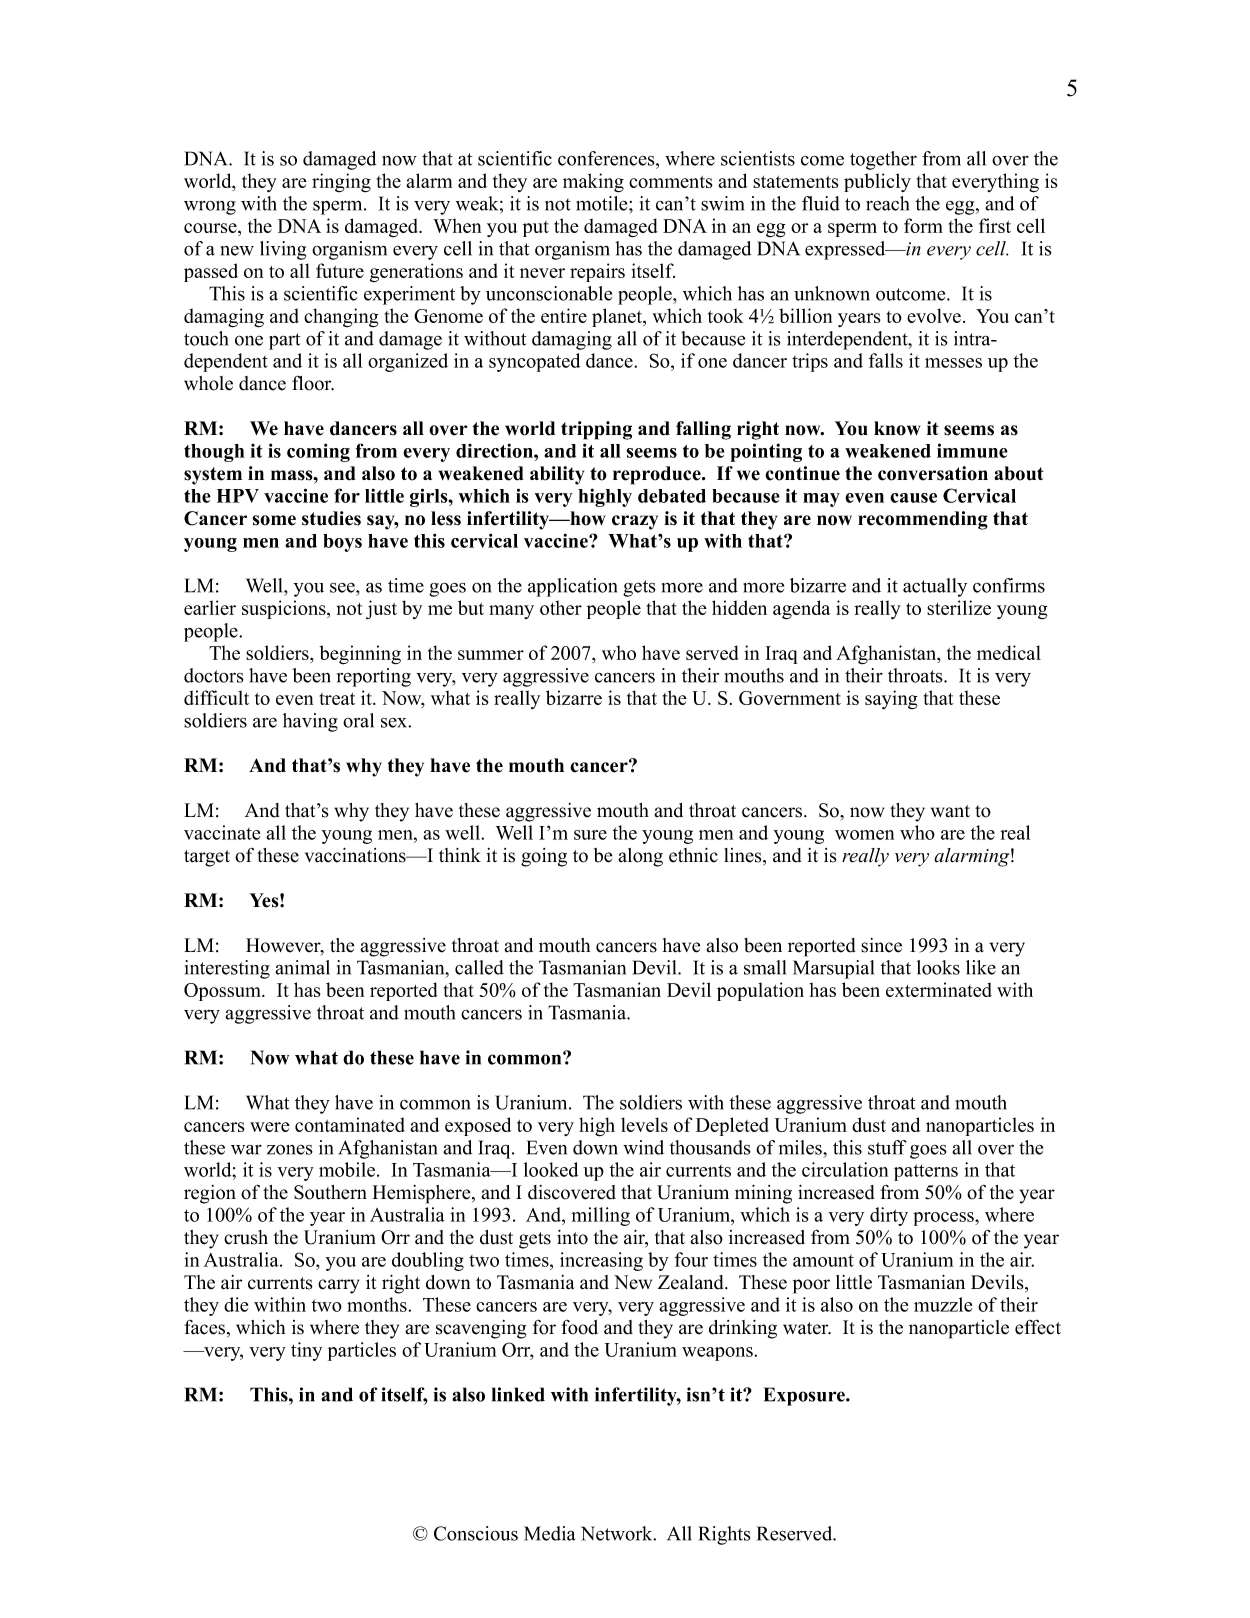 The height and width of the page is (1618, 1250). What do you see at coordinates (222, 832) in the page?
I see `vaccinate` at bounding box center [222, 832].
